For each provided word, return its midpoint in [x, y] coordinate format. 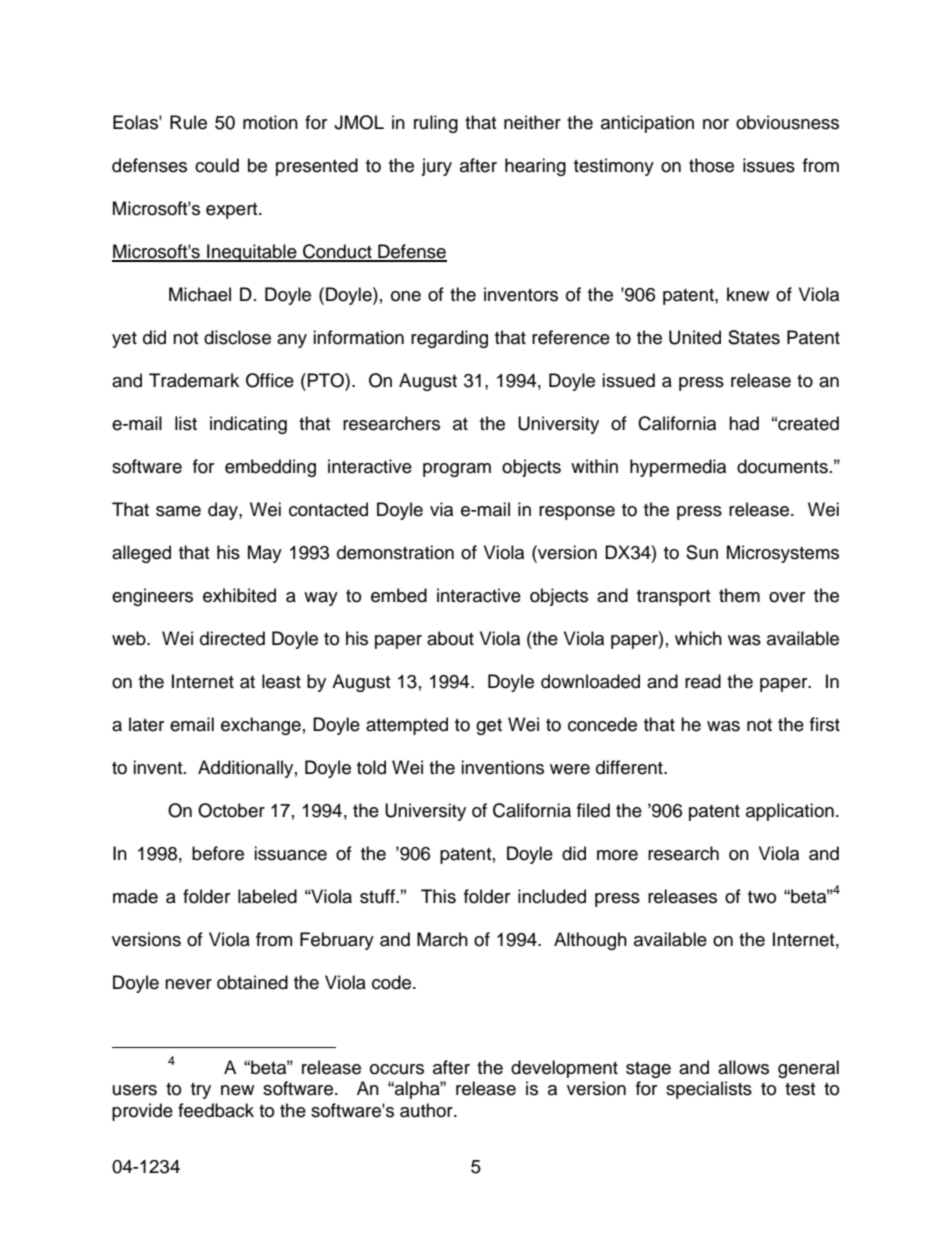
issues [769, 165]
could [217, 165]
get [489, 727]
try [201, 1091]
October [231, 810]
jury [436, 167]
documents [782, 466]
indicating [248, 425]
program [457, 470]
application [790, 812]
